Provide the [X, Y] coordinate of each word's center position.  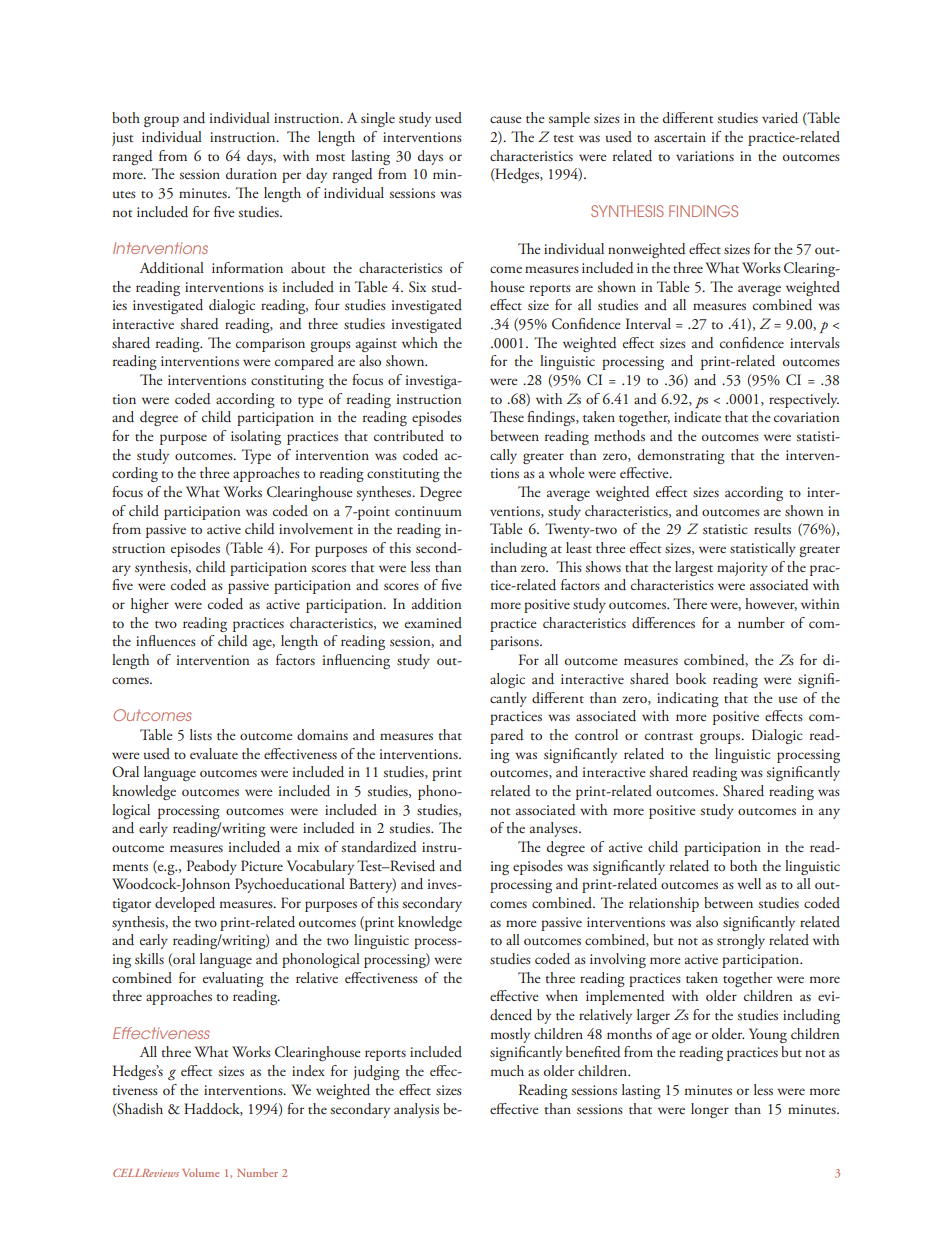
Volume [200, 1172]
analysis [416, 1110]
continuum [428, 511]
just [122, 139]
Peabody [212, 867]
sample [569, 119]
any [829, 813]
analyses [555, 829]
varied [780, 118]
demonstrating [681, 456]
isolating [256, 437]
